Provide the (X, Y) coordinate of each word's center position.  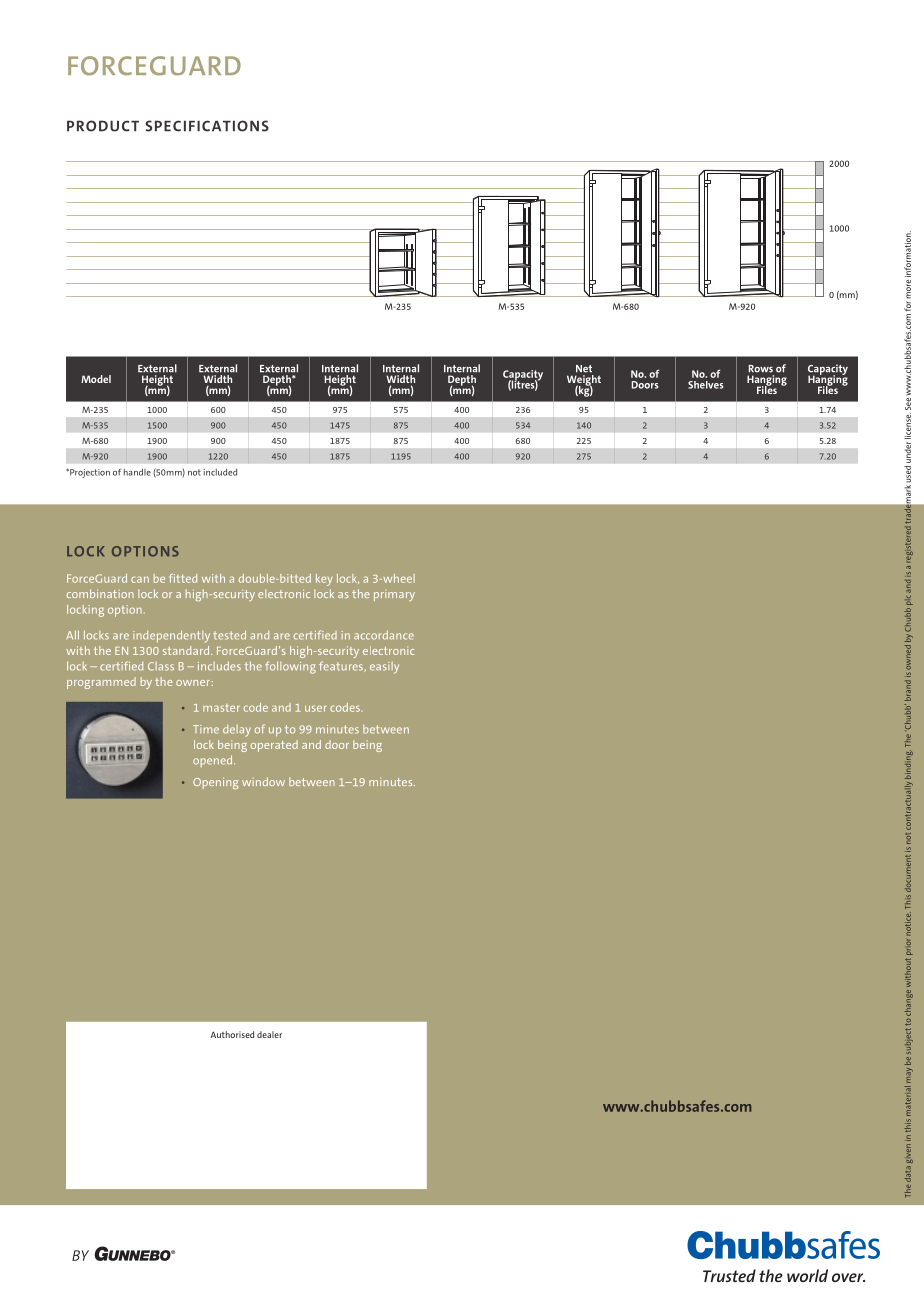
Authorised (232, 1034)
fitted (183, 578)
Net (584, 369)
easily (384, 668)
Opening (215, 783)
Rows (761, 369)
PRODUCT (103, 126)
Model (96, 379)
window (263, 781)
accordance (384, 635)
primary (394, 595)
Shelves (705, 385)
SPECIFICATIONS (207, 126)
